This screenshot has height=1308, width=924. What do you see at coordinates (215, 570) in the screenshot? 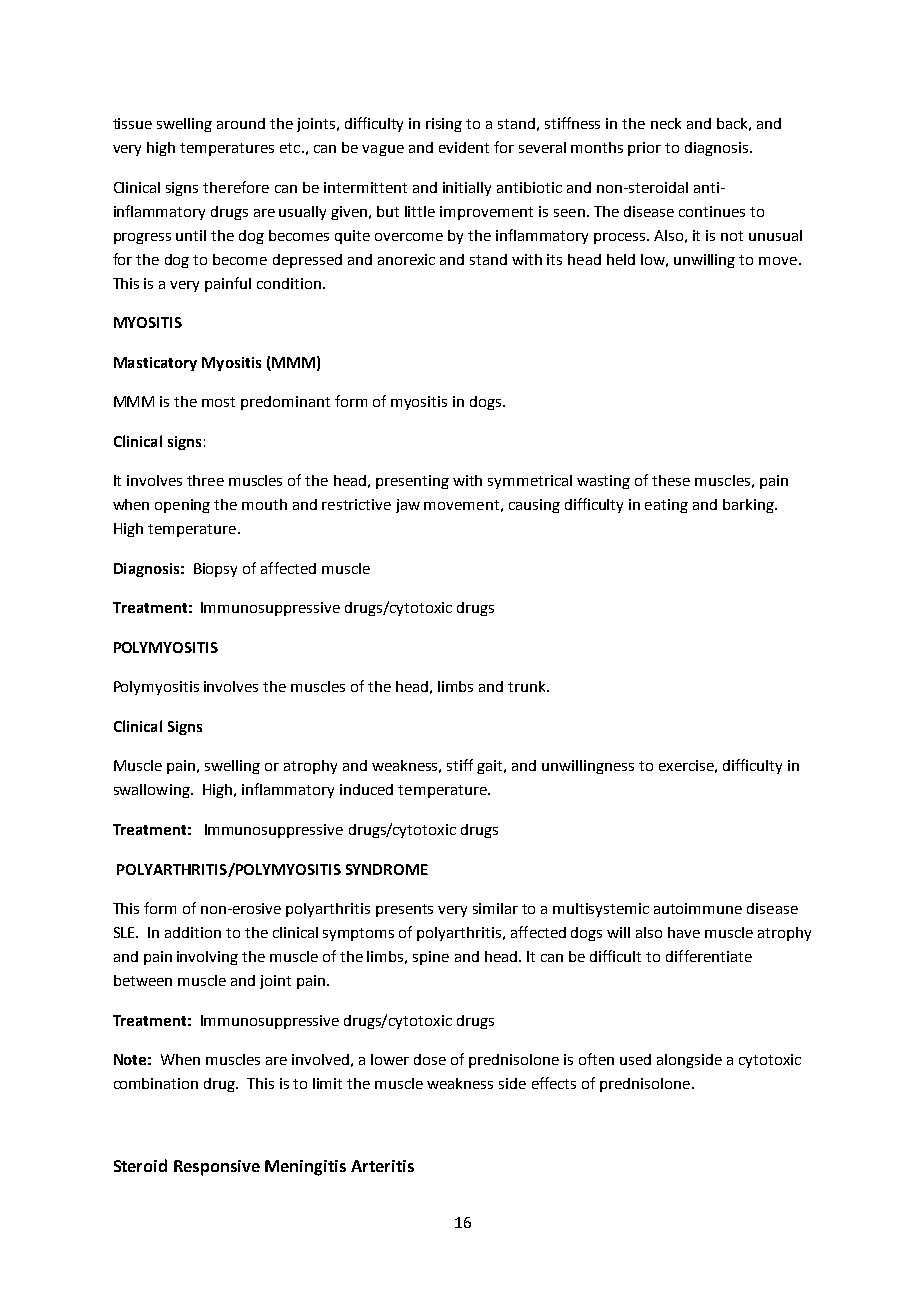
I see `Biopsy` at bounding box center [215, 570].
